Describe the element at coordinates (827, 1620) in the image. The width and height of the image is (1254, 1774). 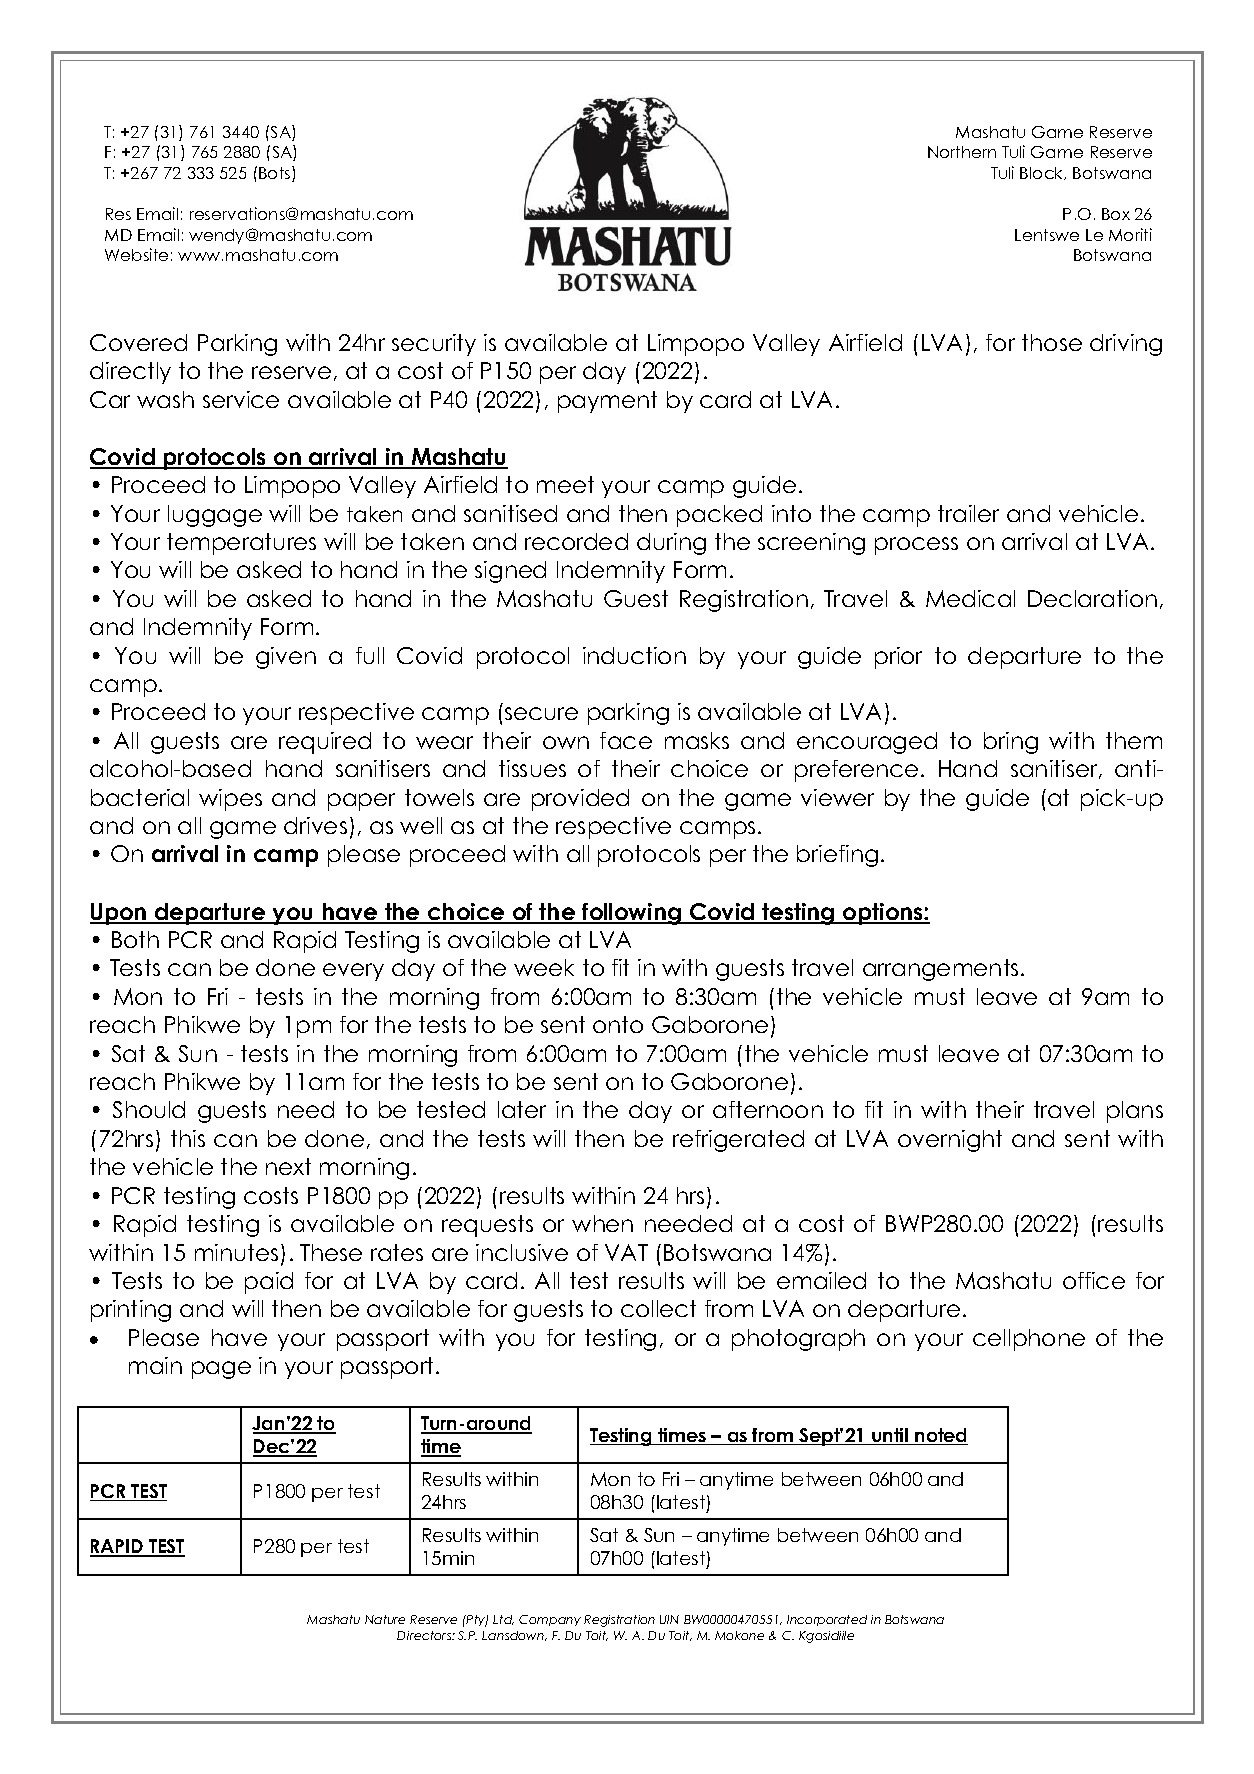
I see `Incorporated` at that location.
